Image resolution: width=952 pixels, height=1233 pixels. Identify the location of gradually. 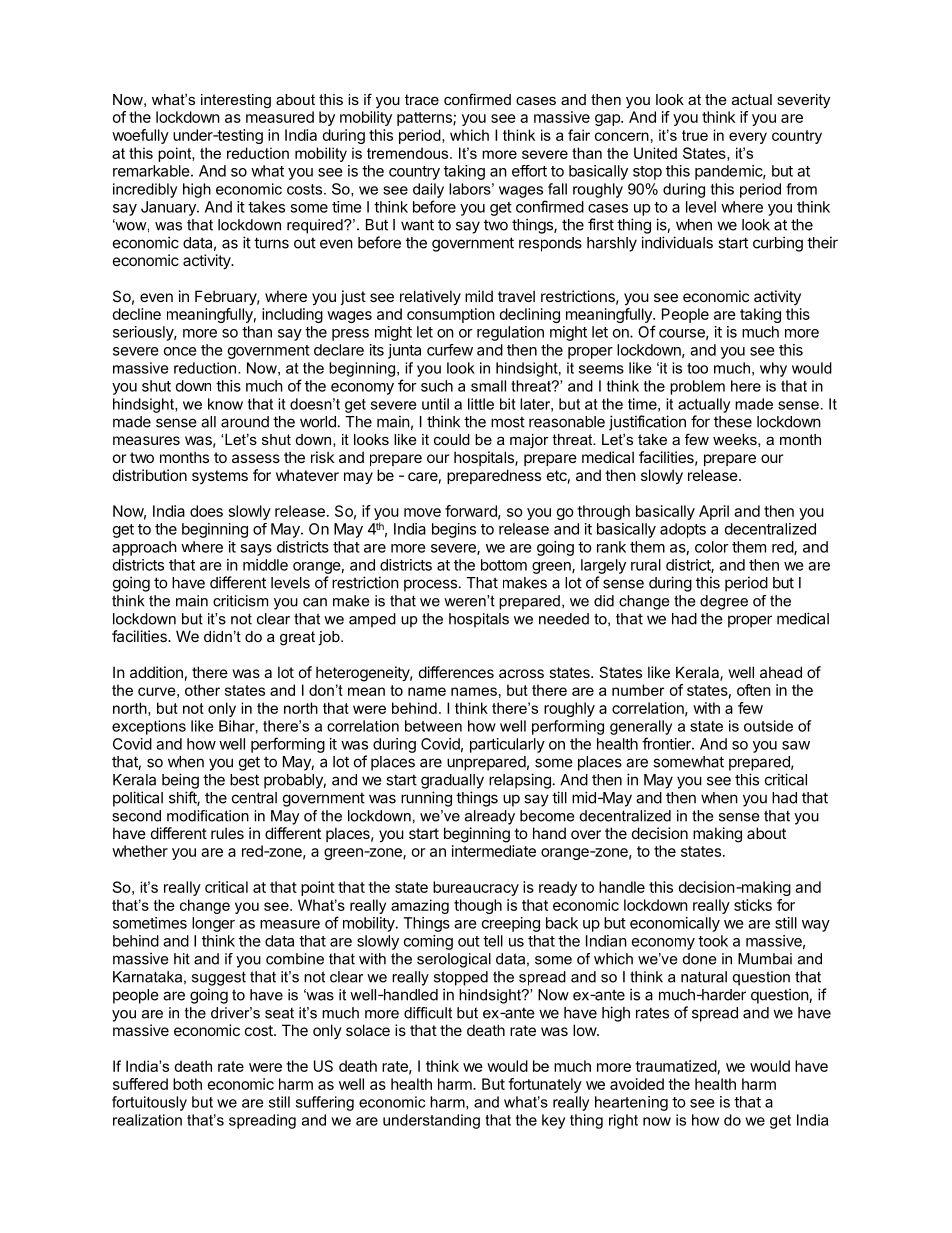
(452, 781).
